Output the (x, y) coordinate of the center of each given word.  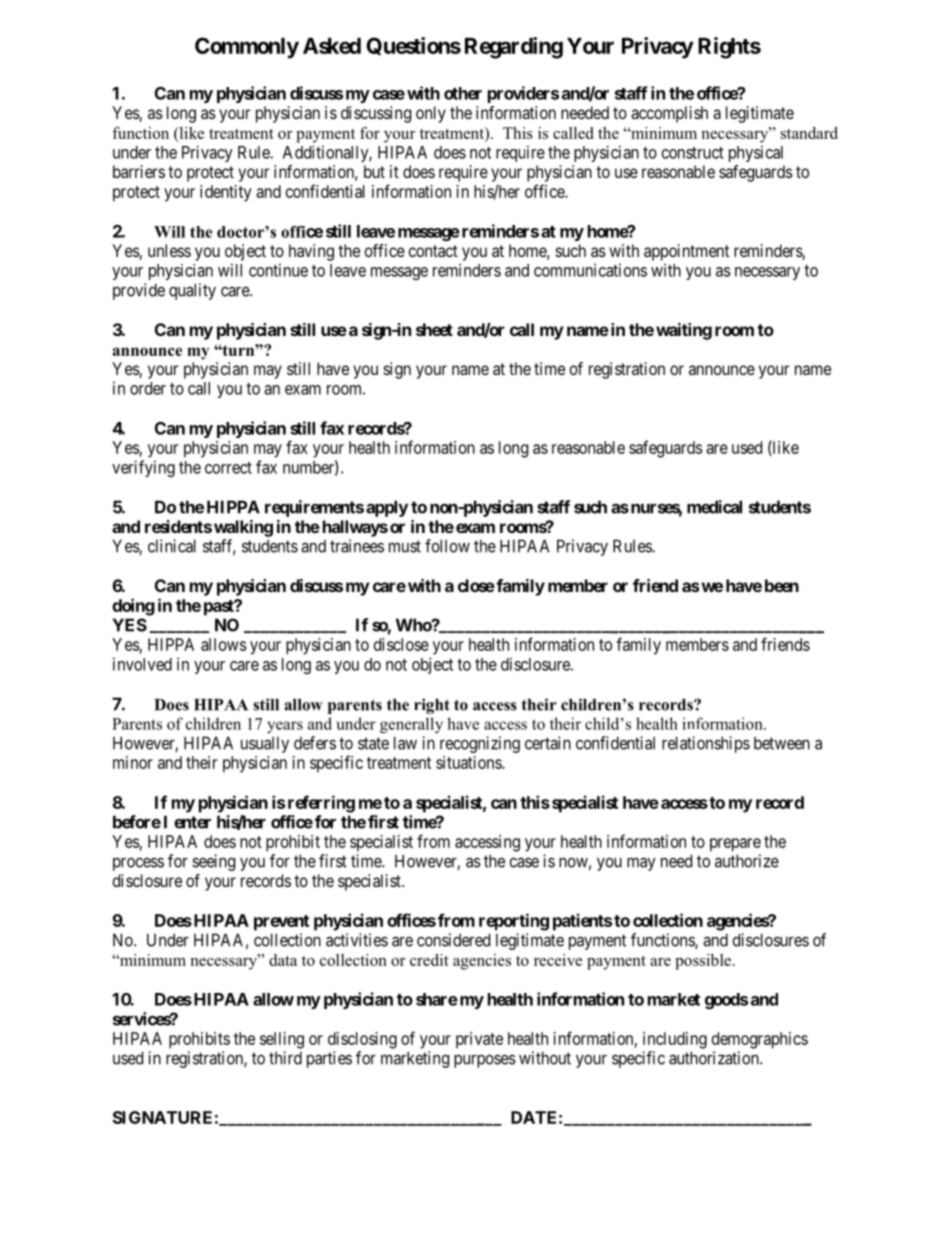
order (148, 388)
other (463, 93)
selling (282, 1040)
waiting (684, 331)
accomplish (669, 114)
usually (265, 744)
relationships (706, 744)
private (479, 1040)
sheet (434, 329)
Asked (332, 46)
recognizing (480, 744)
